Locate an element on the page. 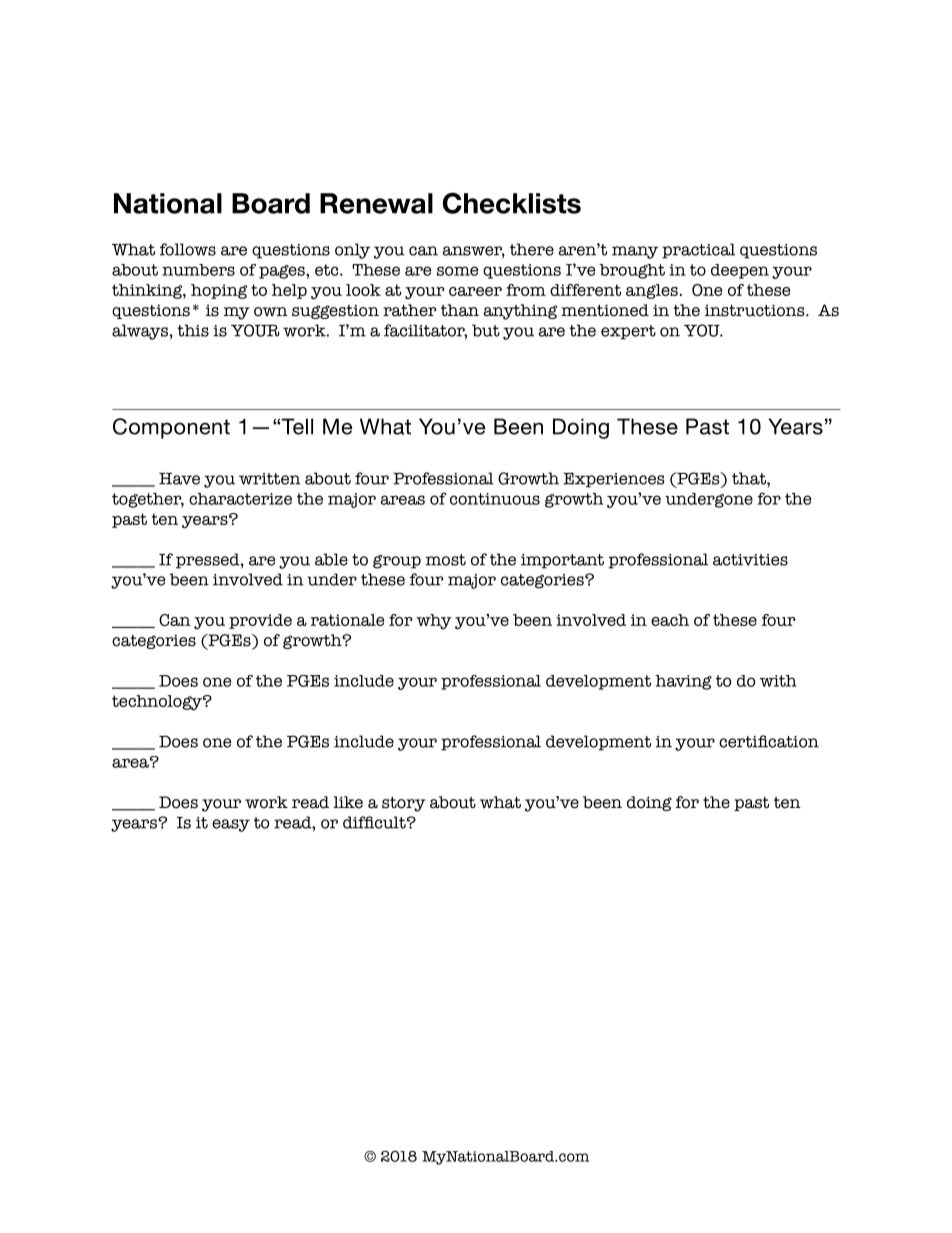 The width and height of the page is (952, 1233). expert is located at coordinates (628, 332).
